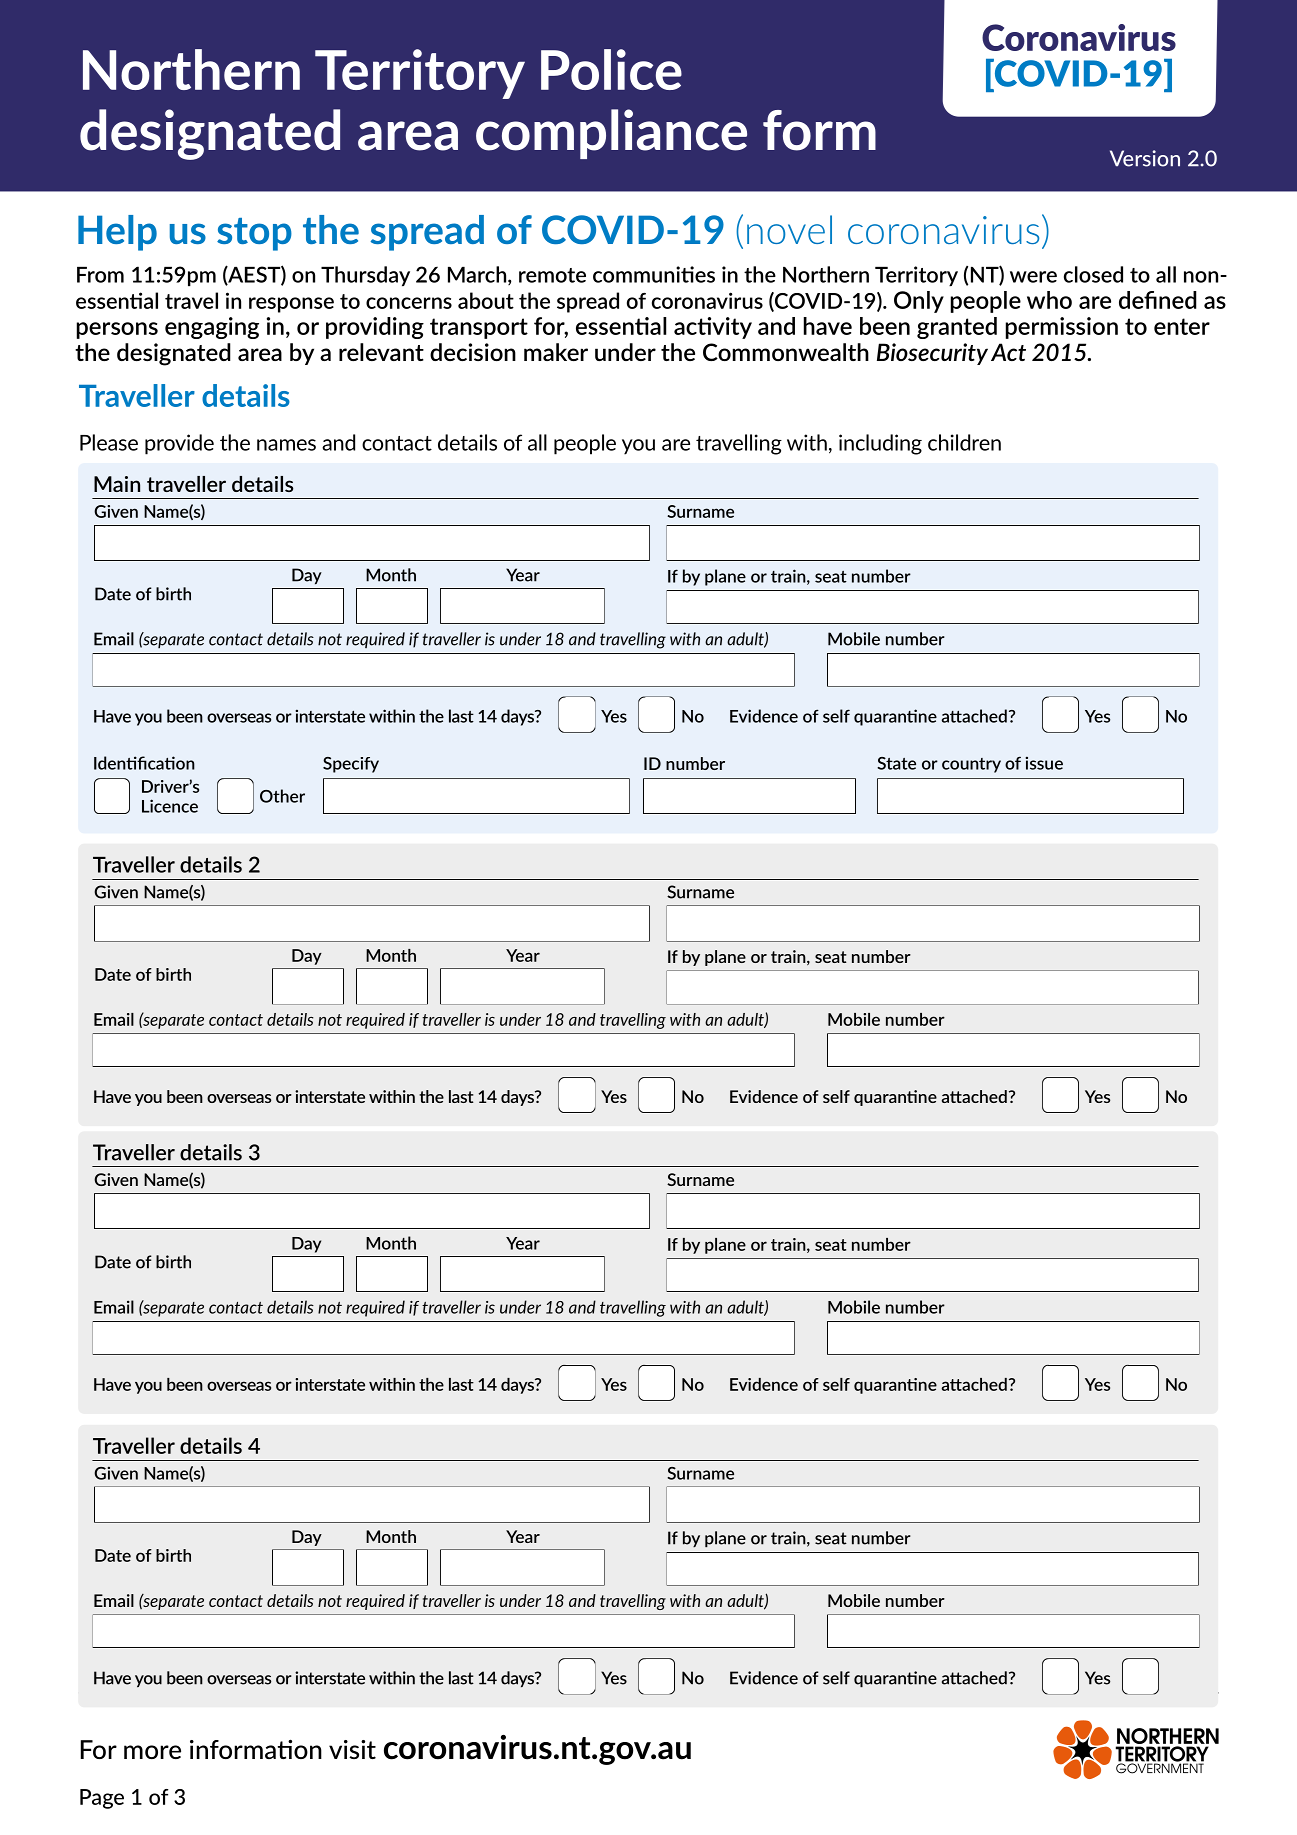 The height and width of the document is (1835, 1297). What do you see at coordinates (352, 1749) in the document?
I see `visit` at bounding box center [352, 1749].
